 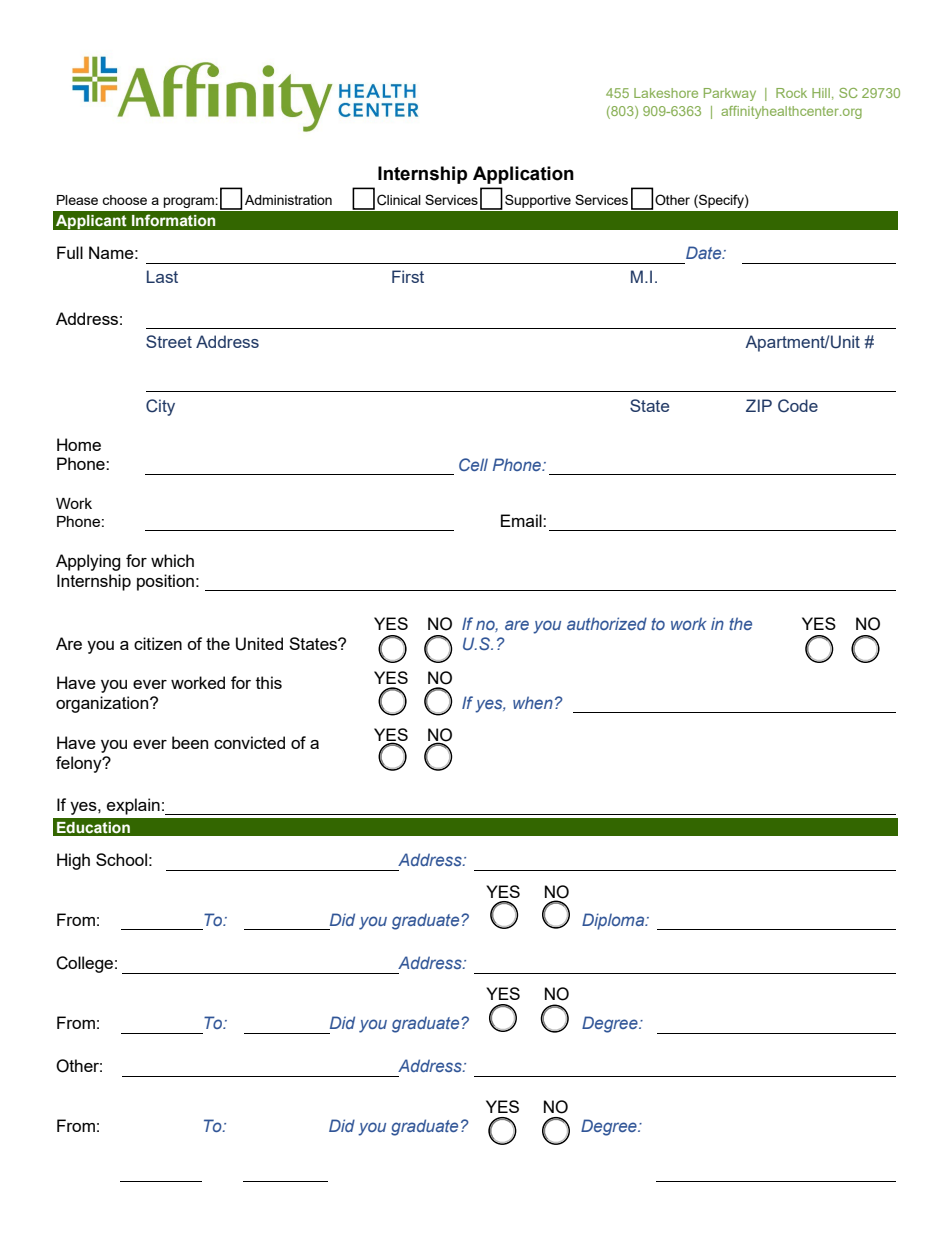 What do you see at coordinates (759, 405) in the screenshot?
I see `ZIP` at bounding box center [759, 405].
